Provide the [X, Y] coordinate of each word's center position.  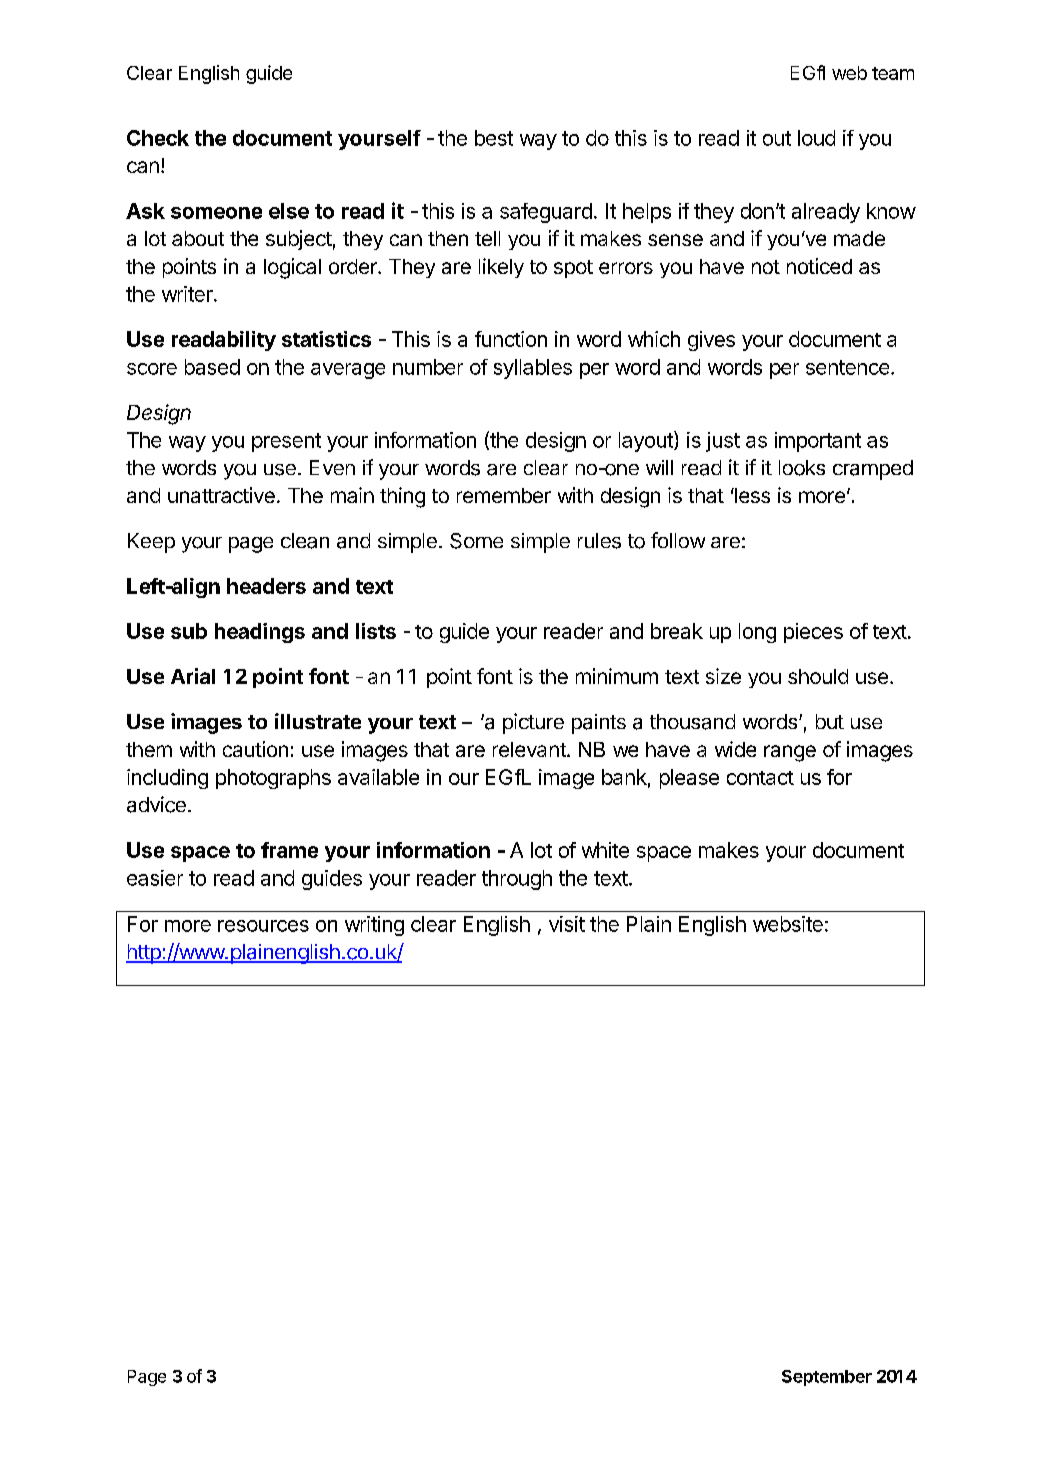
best [494, 138]
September [827, 1378]
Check [158, 138]
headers [266, 586]
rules [599, 541]
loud [816, 138]
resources [263, 926]
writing [374, 926]
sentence [847, 367]
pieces [813, 633]
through [517, 880]
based [212, 367]
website [788, 924]
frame [289, 850]
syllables [533, 369]
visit [567, 924]
